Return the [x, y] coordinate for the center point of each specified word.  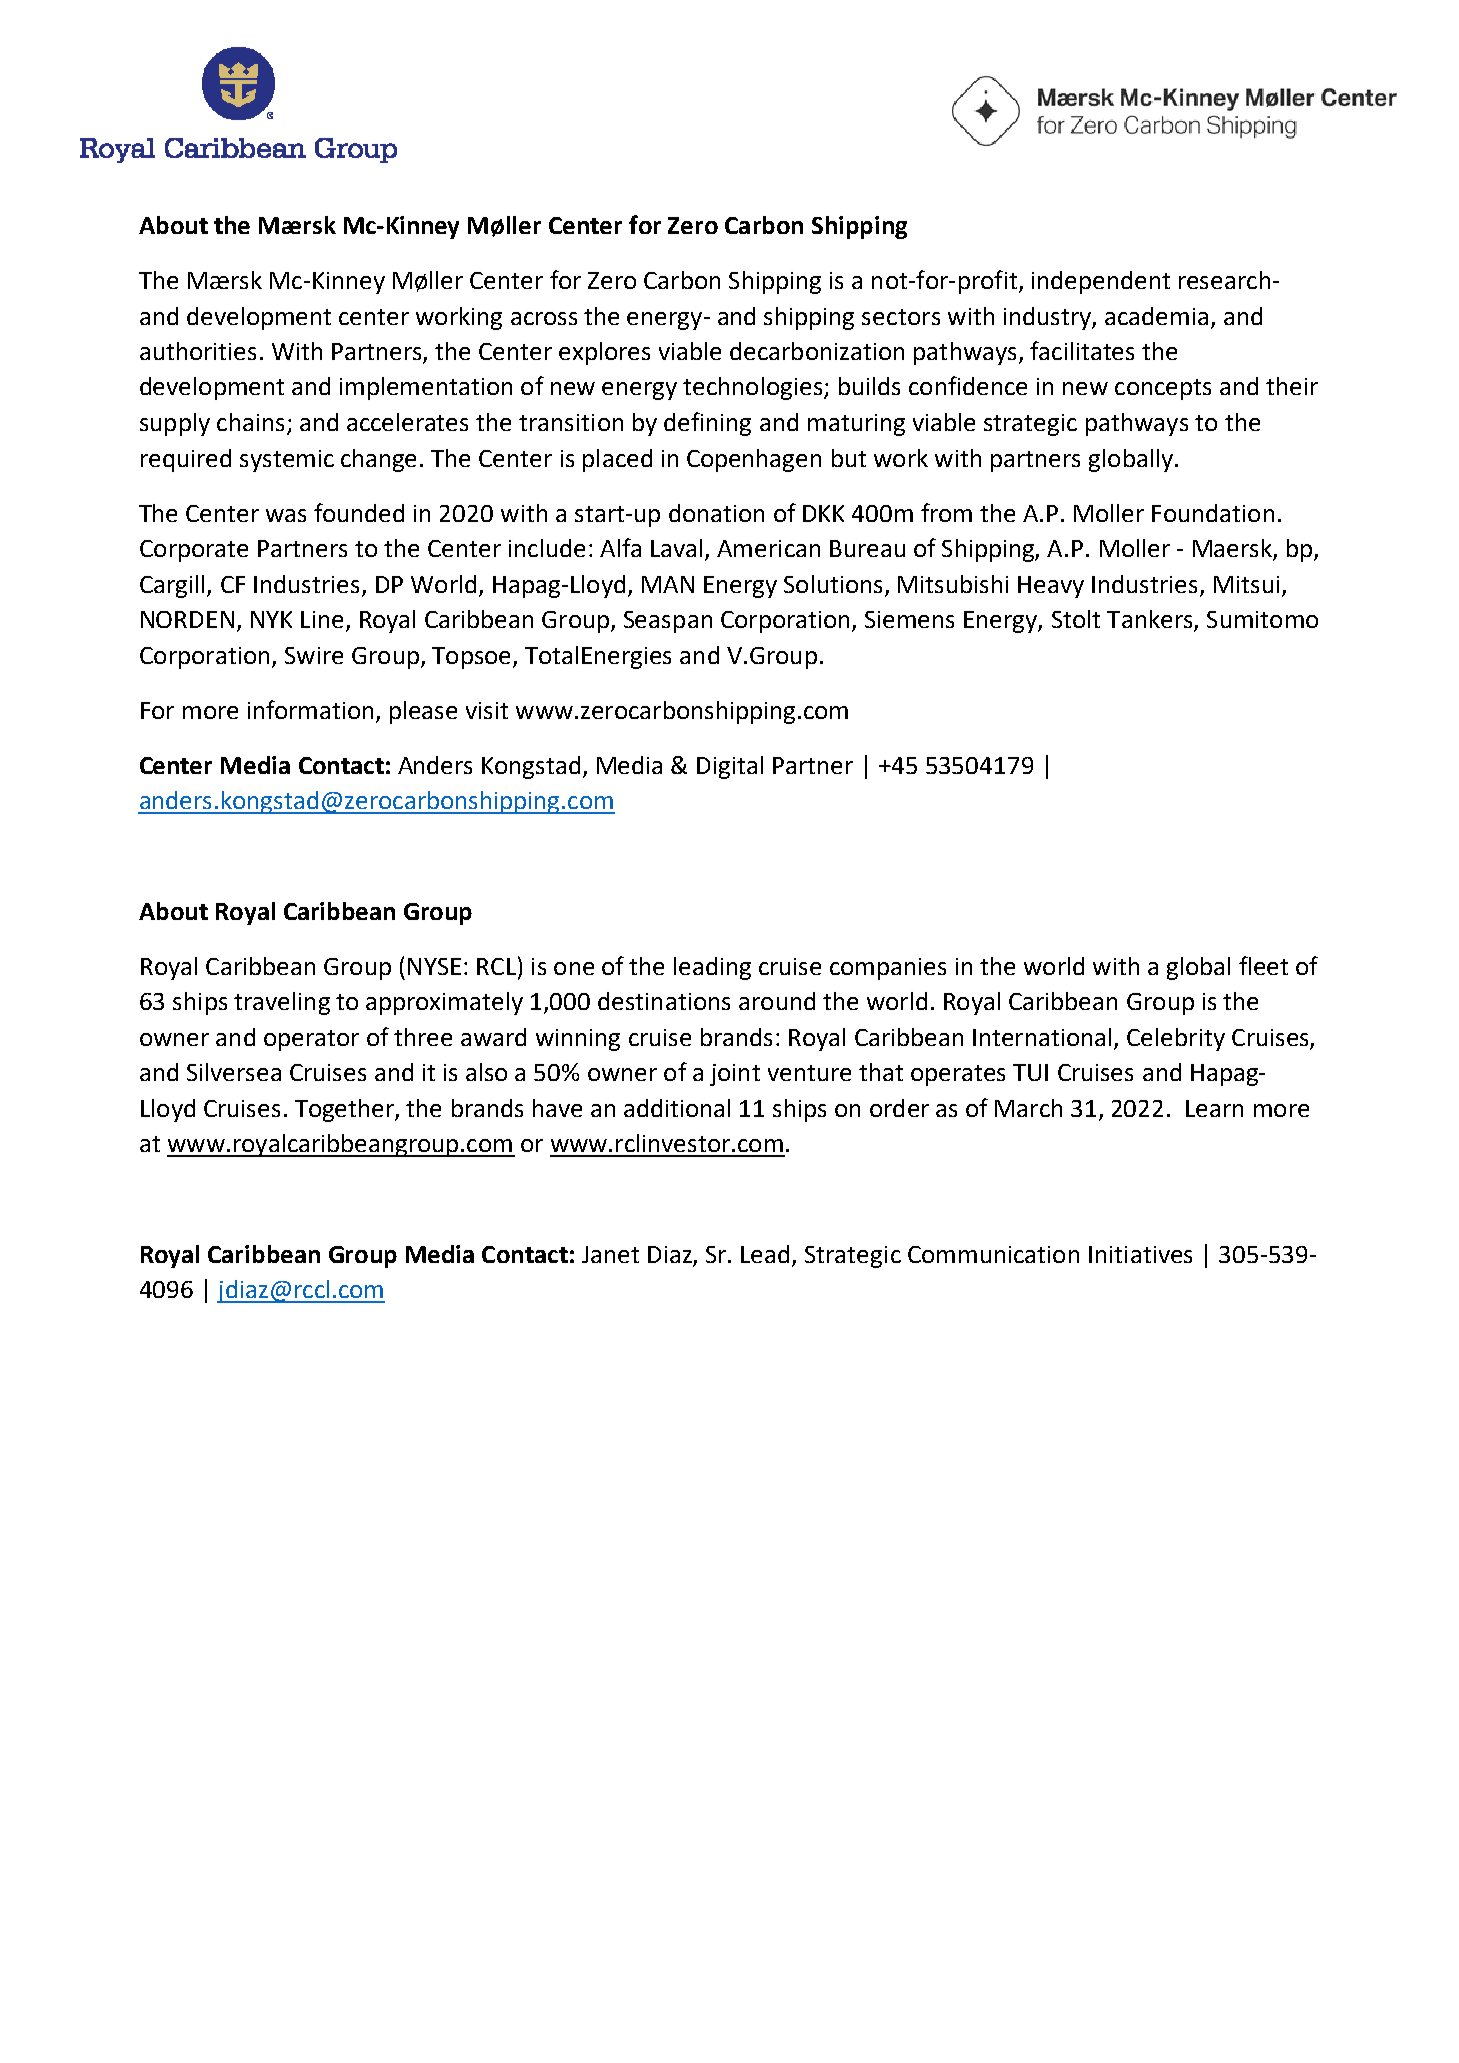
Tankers [1151, 620]
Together [345, 1110]
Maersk [1233, 549]
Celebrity [1176, 1039]
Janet [610, 1254]
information [312, 711]
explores [604, 353]
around [777, 1001]
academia [1156, 316]
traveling [282, 1003]
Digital [730, 767]
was [286, 515]
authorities [198, 351]
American [768, 548]
